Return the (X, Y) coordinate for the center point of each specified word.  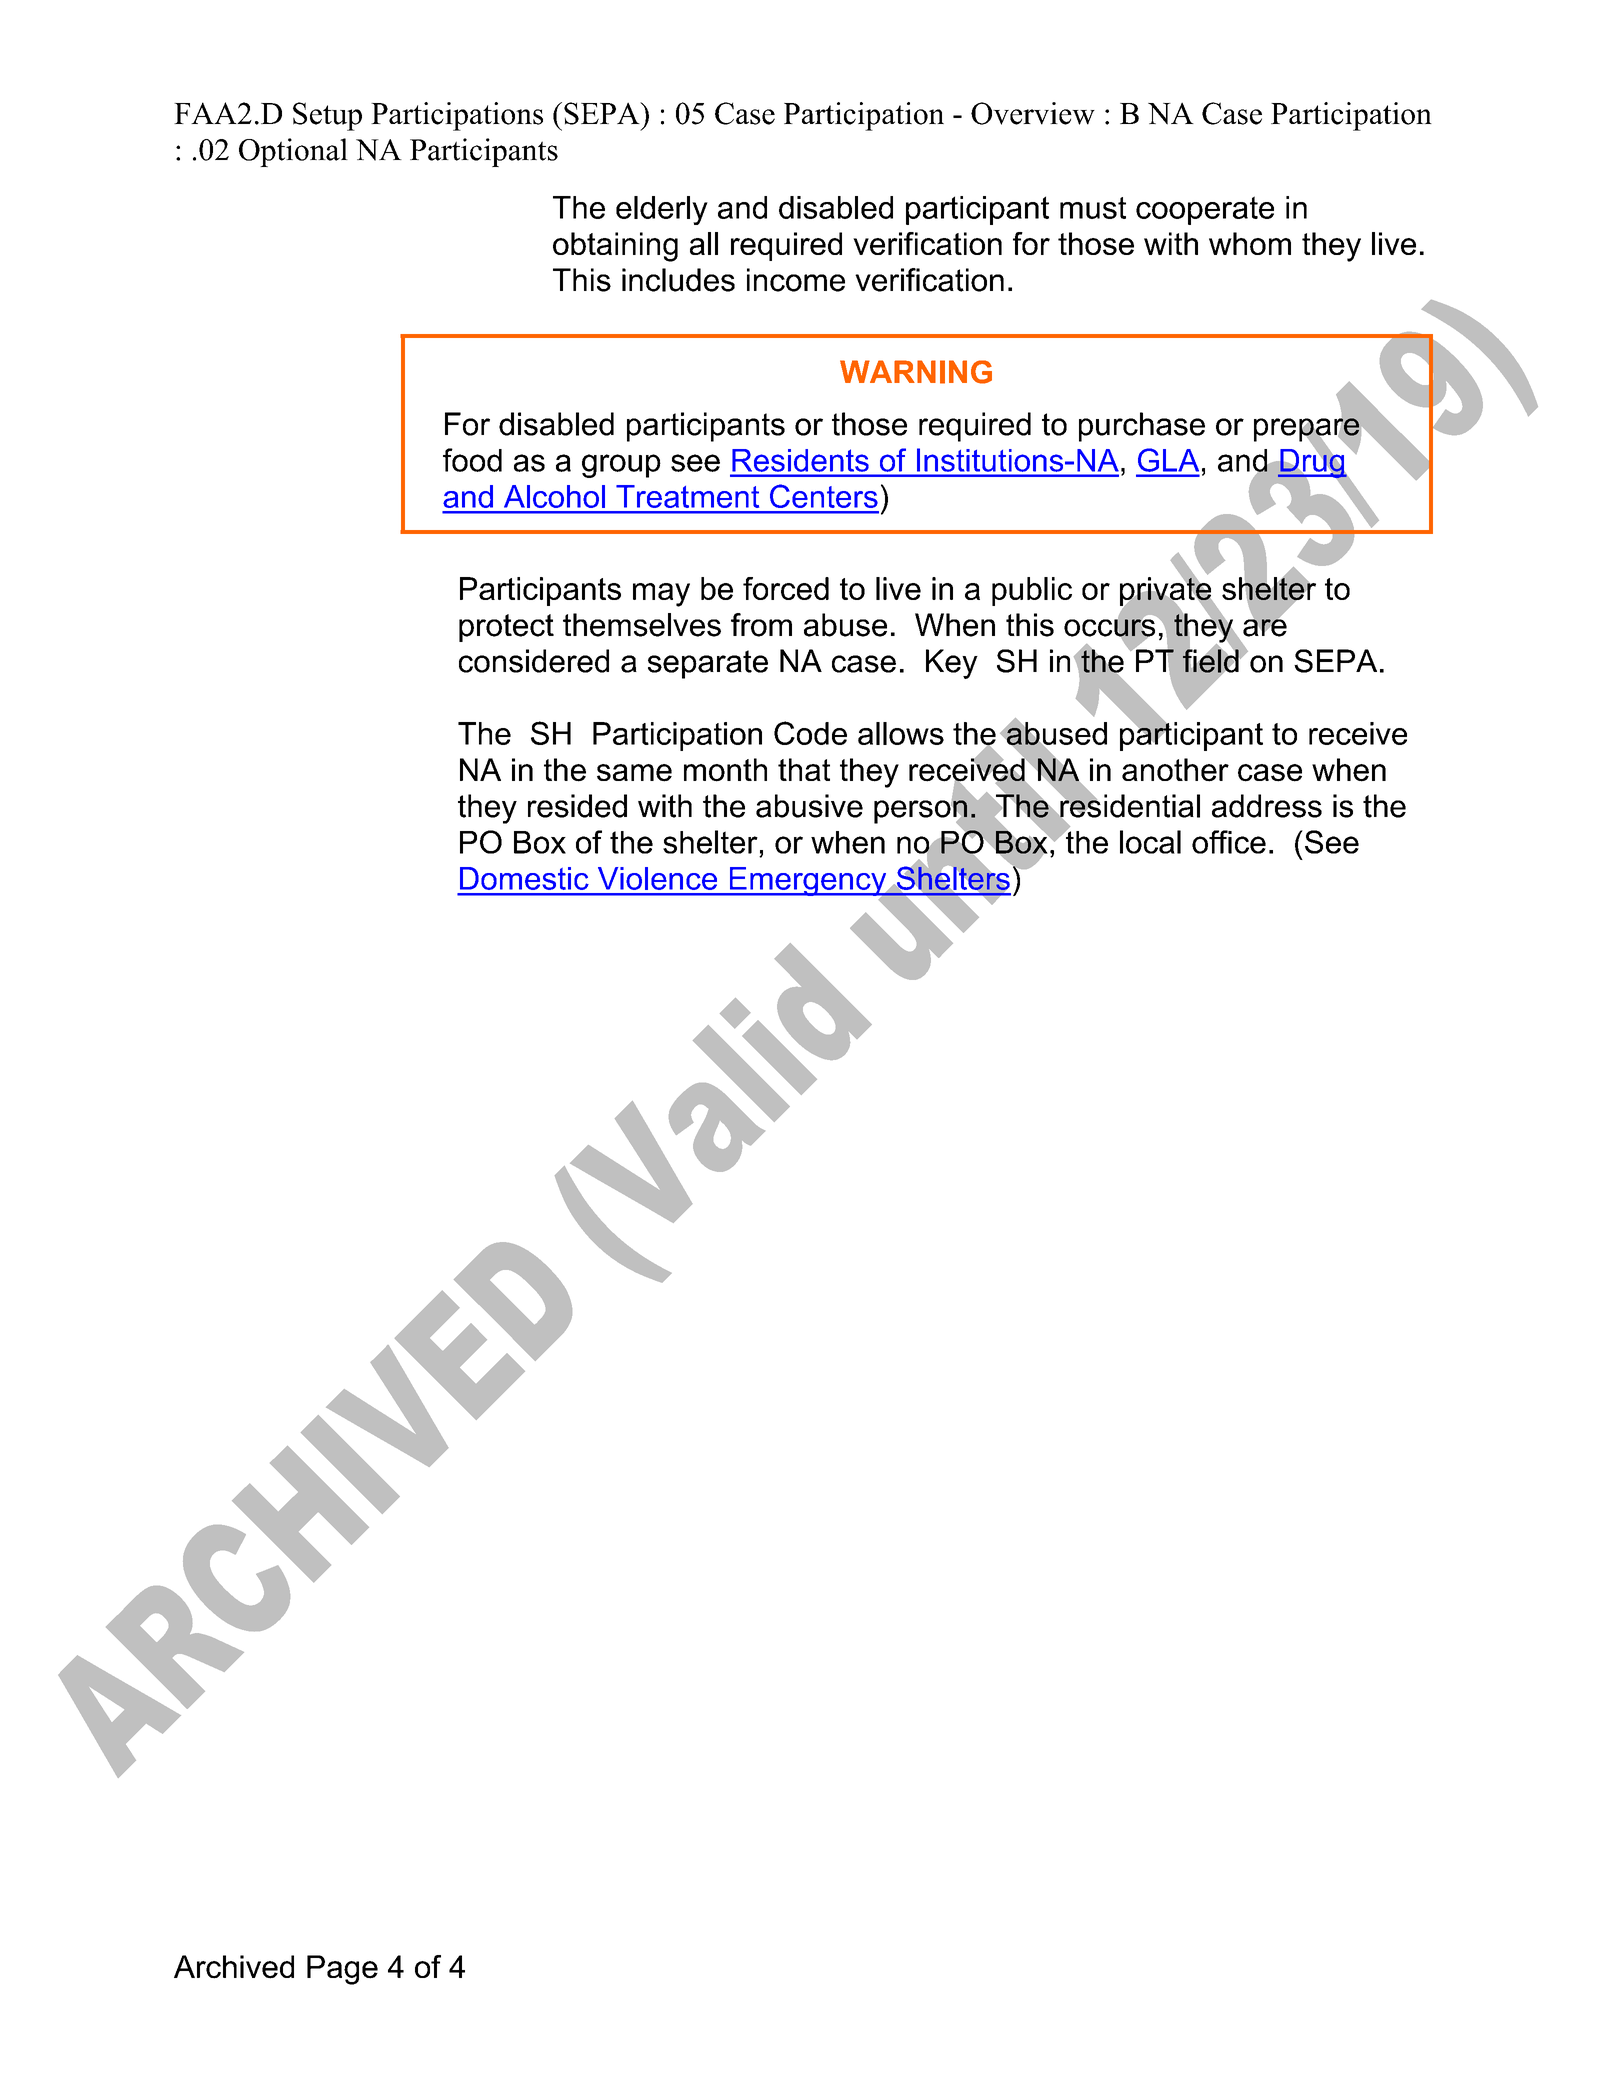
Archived (234, 1967)
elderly (662, 210)
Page (342, 1970)
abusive (809, 806)
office (1229, 842)
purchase (1142, 427)
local (1150, 842)
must (1093, 208)
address (1267, 806)
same (634, 773)
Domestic (524, 878)
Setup (327, 116)
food (472, 460)
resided (577, 806)
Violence (657, 878)
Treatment (687, 496)
